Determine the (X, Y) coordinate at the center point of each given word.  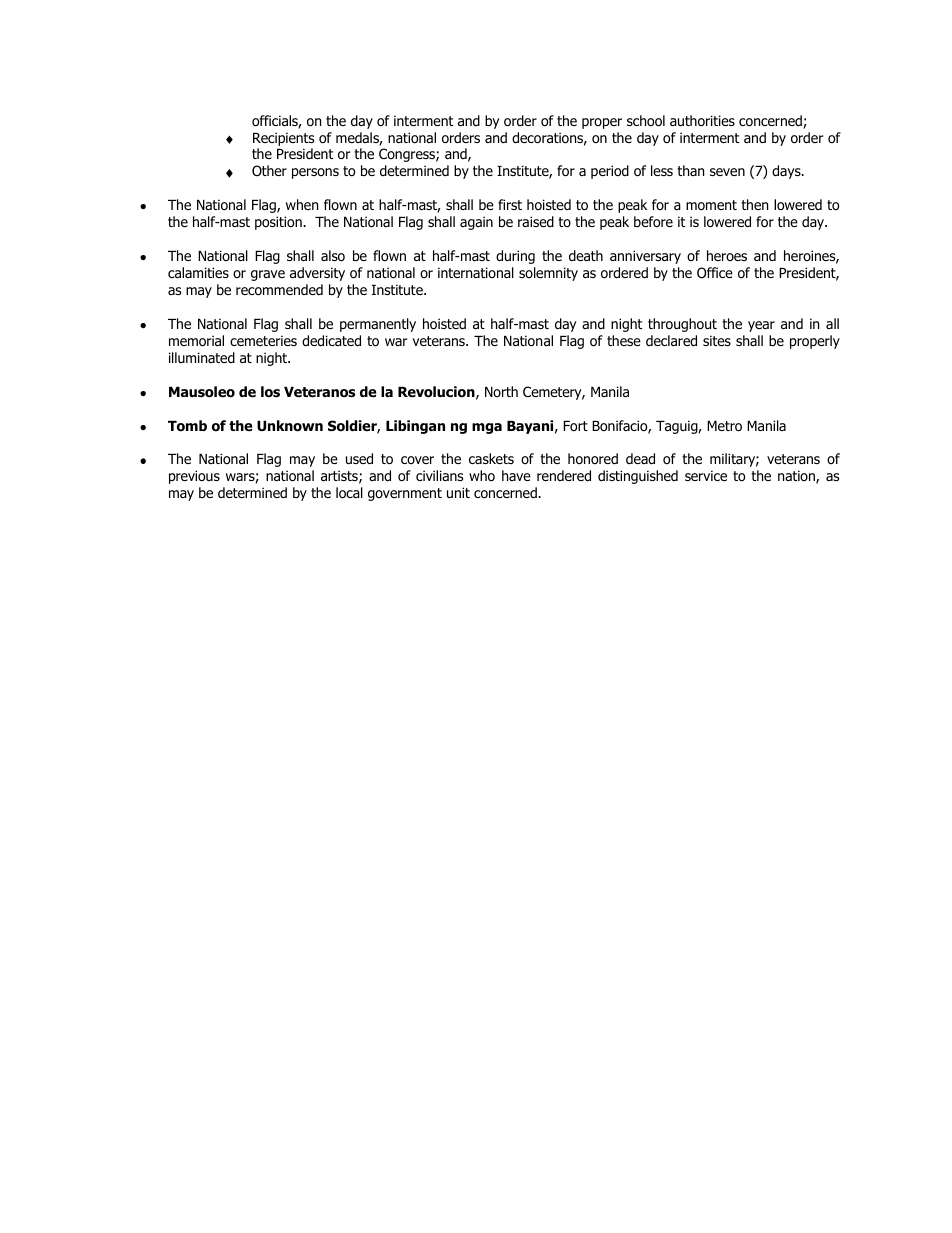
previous (194, 477)
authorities (702, 121)
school (646, 121)
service (706, 475)
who (482, 476)
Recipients (283, 139)
